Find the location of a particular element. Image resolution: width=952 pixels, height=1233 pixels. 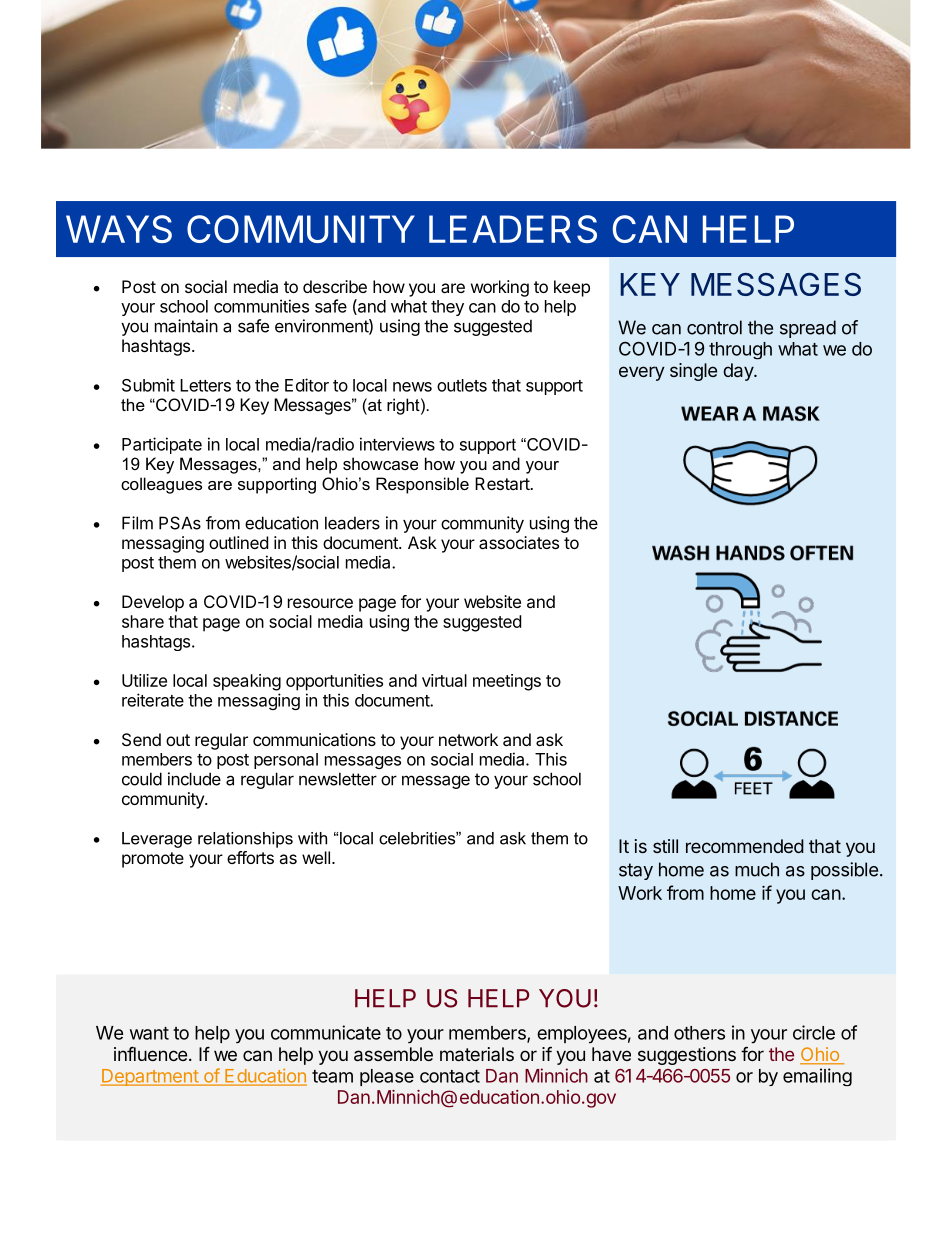

influence is located at coordinates (150, 1053).
